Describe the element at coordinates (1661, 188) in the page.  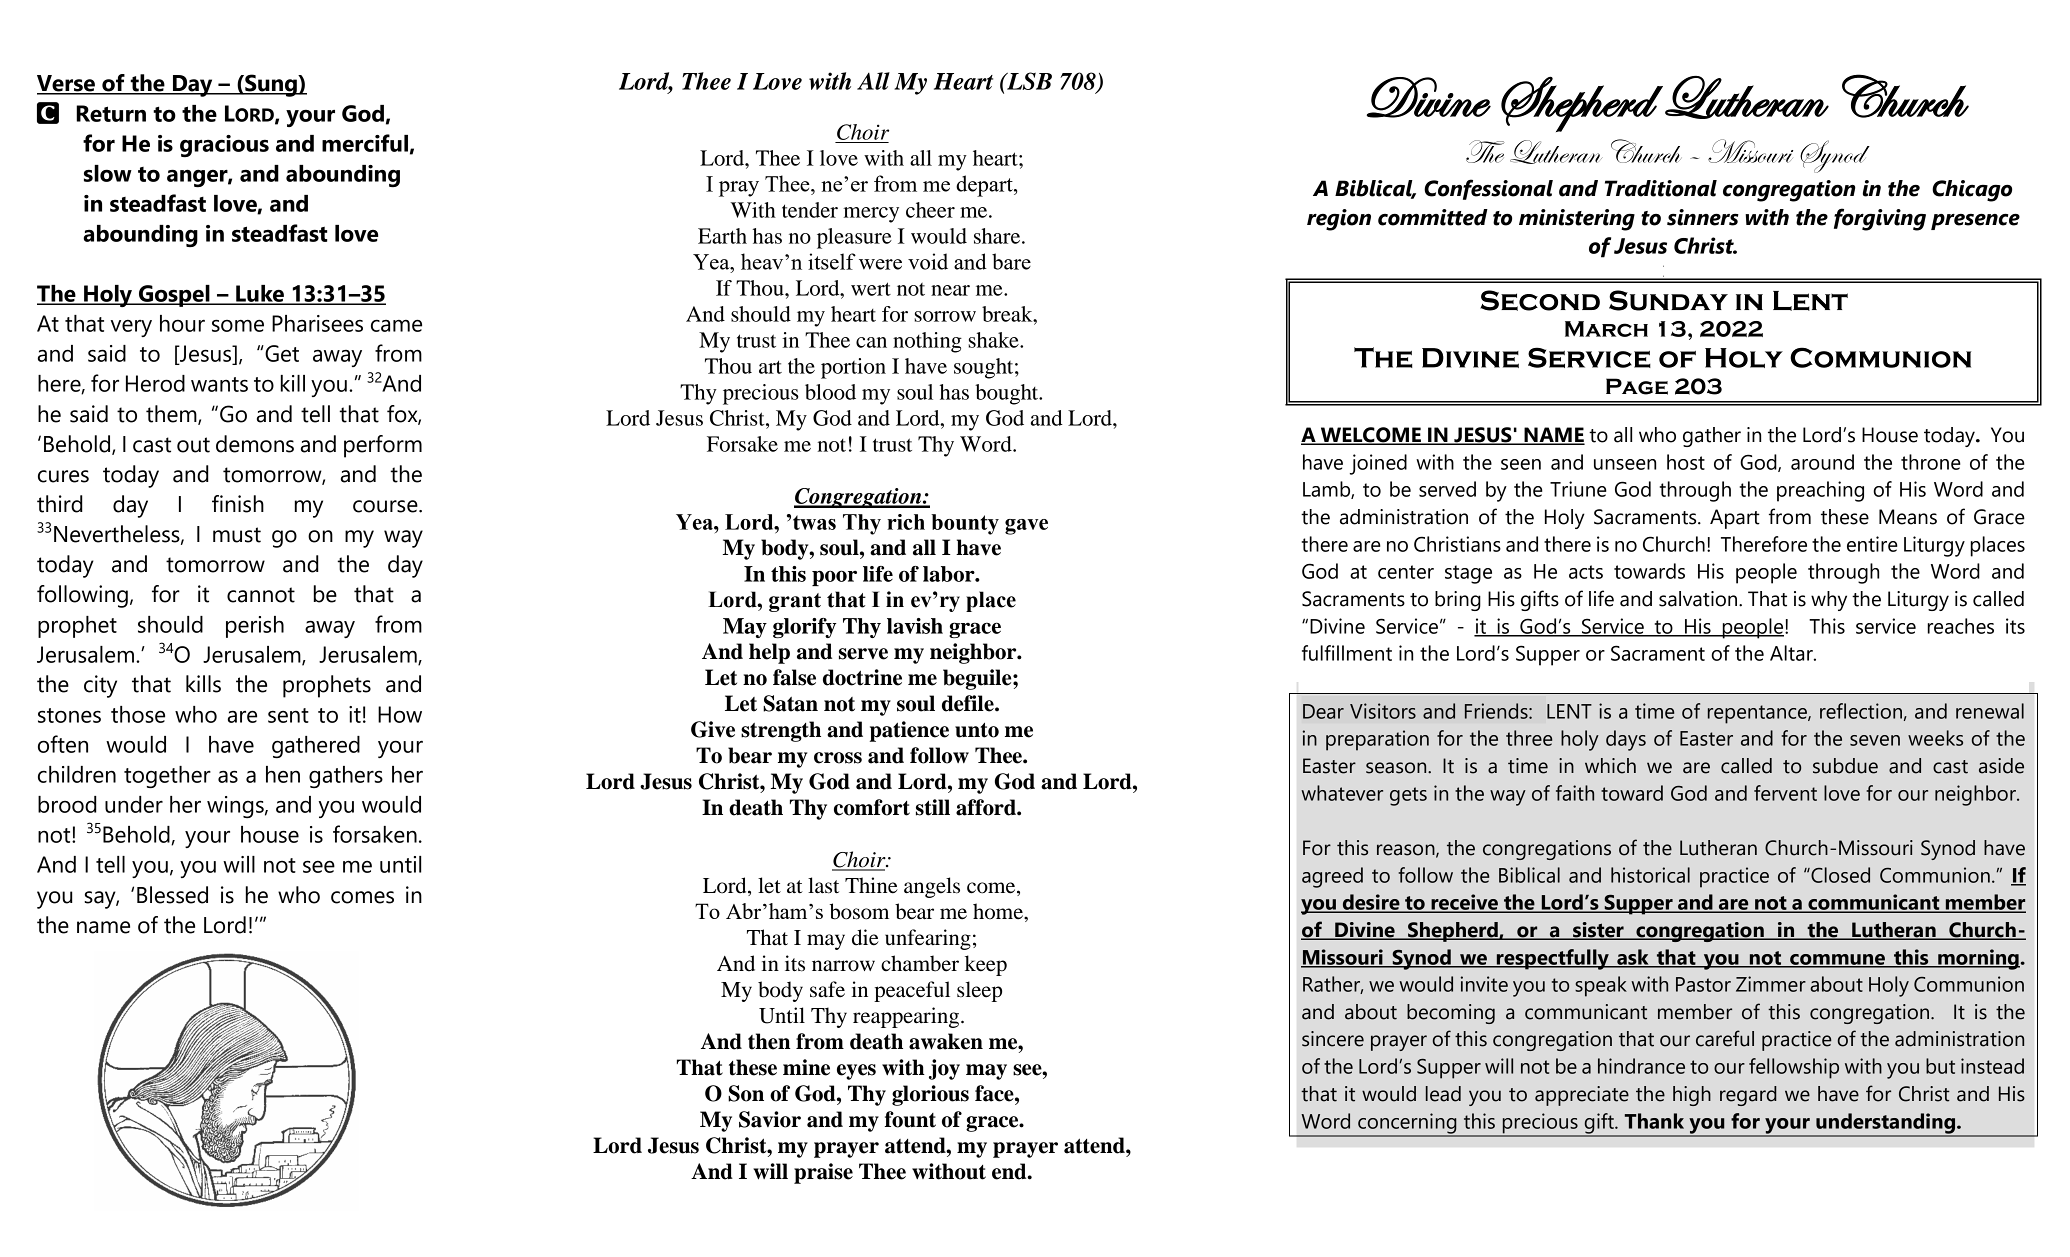
I see `Traditional` at that location.
